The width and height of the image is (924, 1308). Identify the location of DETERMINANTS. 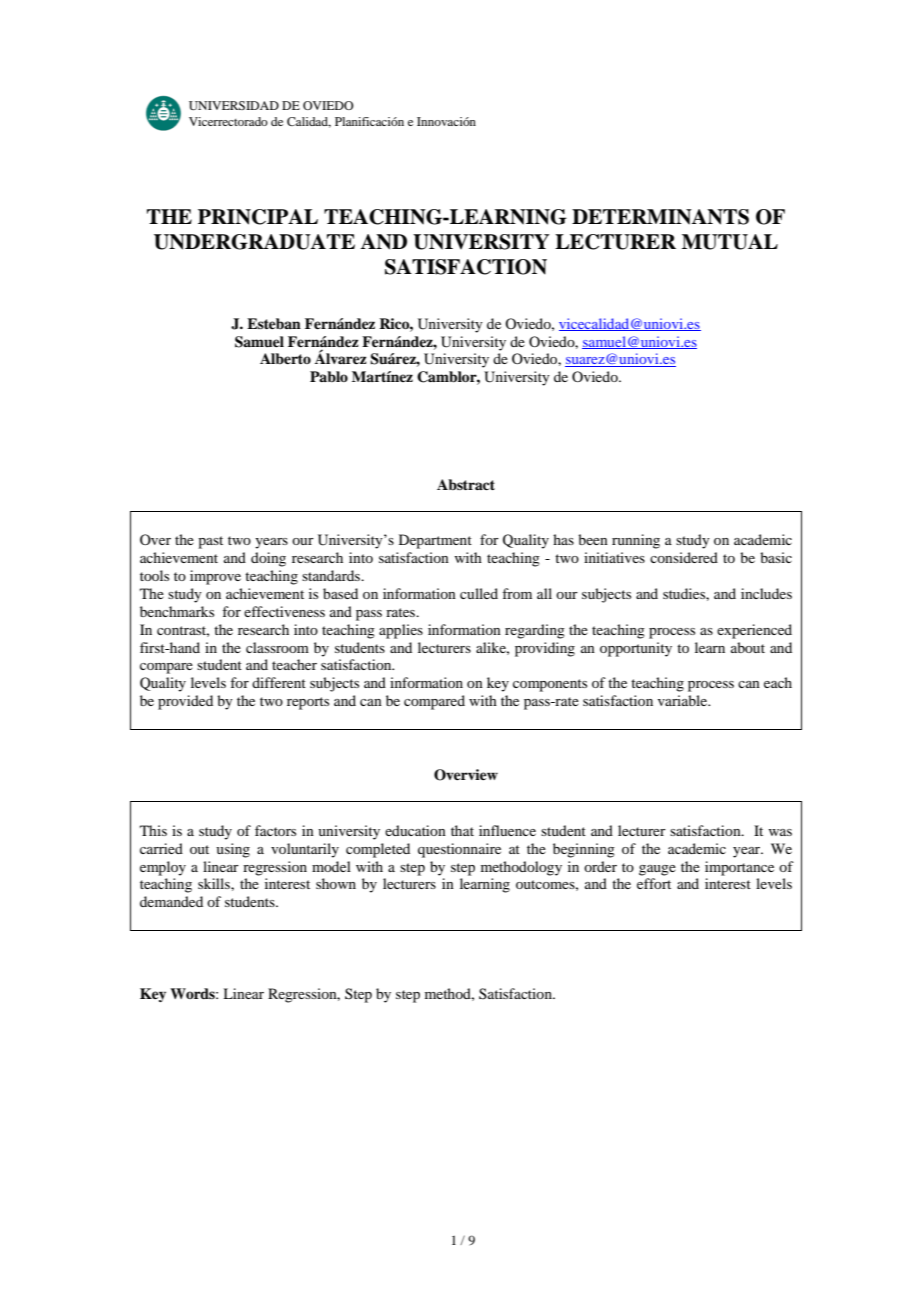
(660, 217).
